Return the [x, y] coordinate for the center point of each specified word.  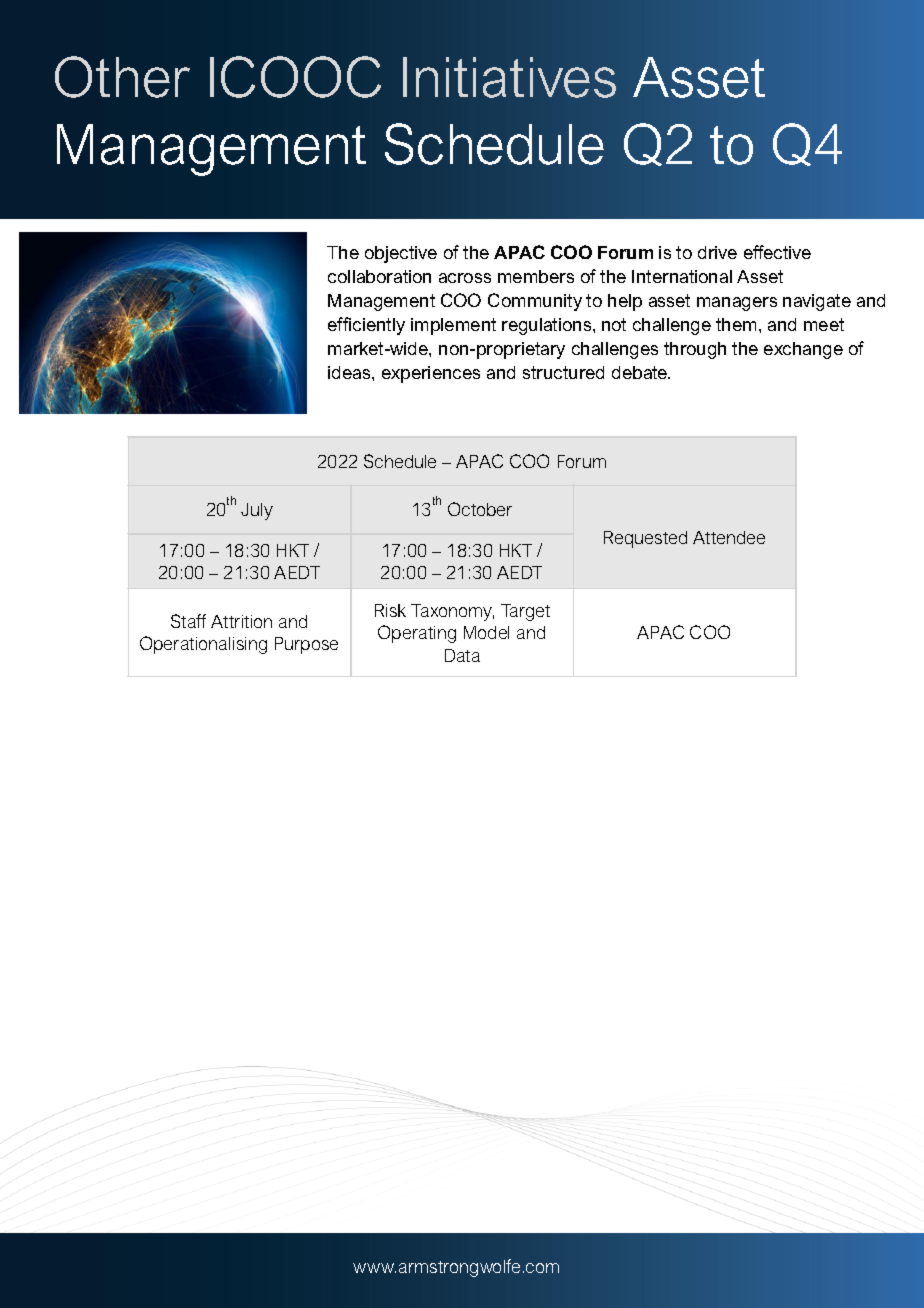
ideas [350, 372]
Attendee [729, 537]
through [695, 350]
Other [122, 77]
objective [401, 254]
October [480, 509]
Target [525, 612]
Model [486, 632]
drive [717, 252]
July [257, 511]
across [465, 278]
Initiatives [509, 77]
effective [777, 252]
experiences [431, 374]
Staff [188, 621]
